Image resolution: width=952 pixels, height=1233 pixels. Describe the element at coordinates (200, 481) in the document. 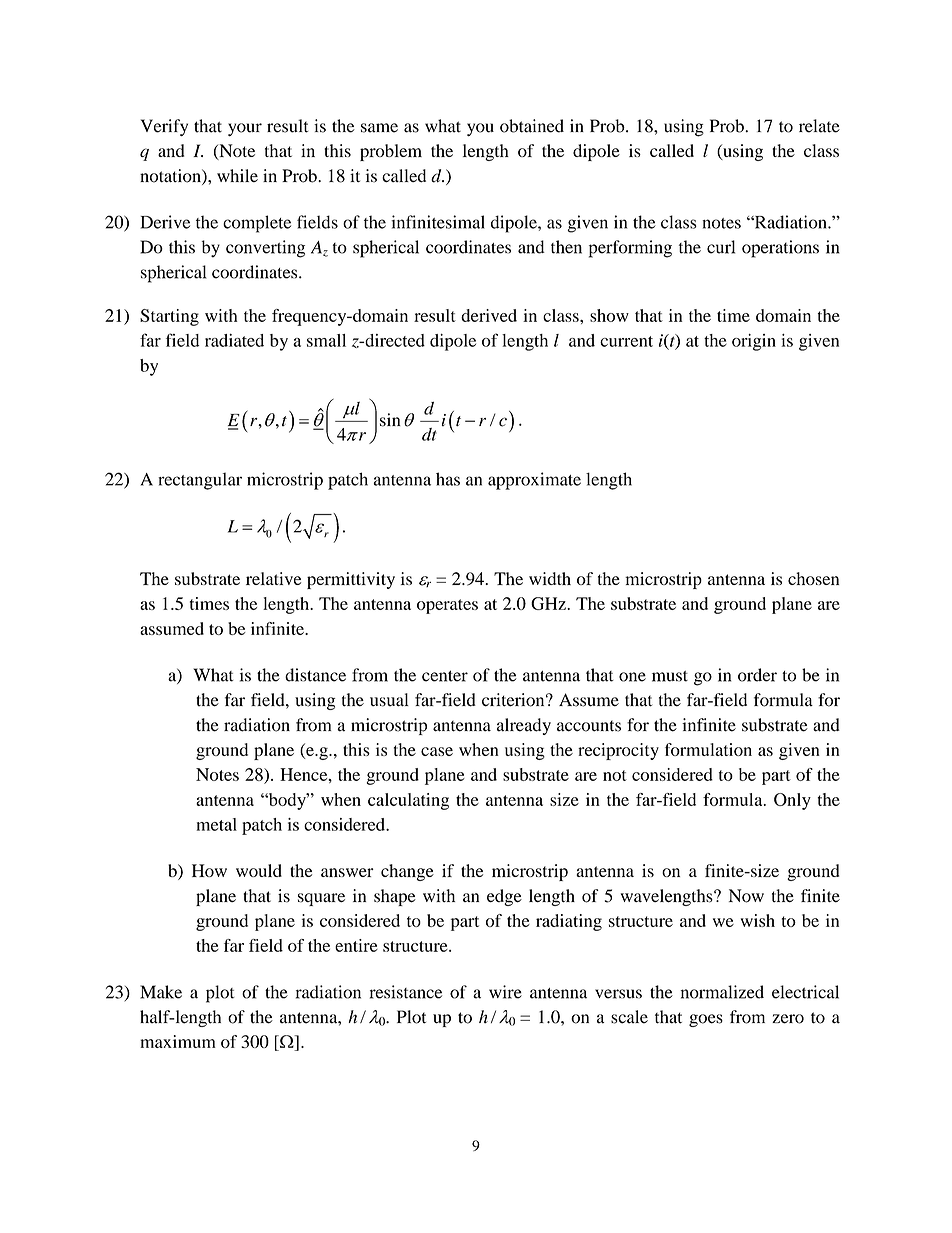

I see `rectangular` at that location.
